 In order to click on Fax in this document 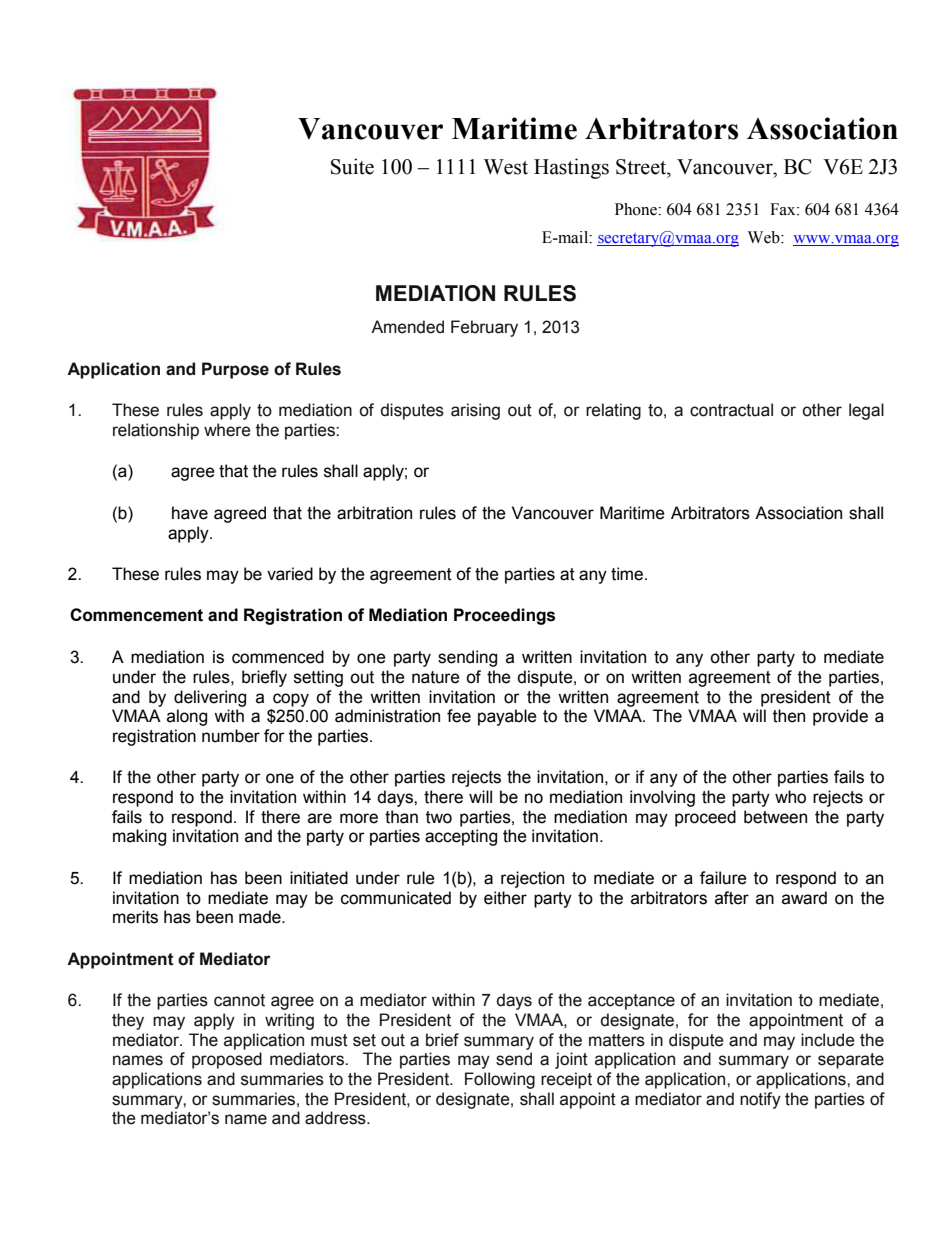, I will do `click(784, 209)`.
